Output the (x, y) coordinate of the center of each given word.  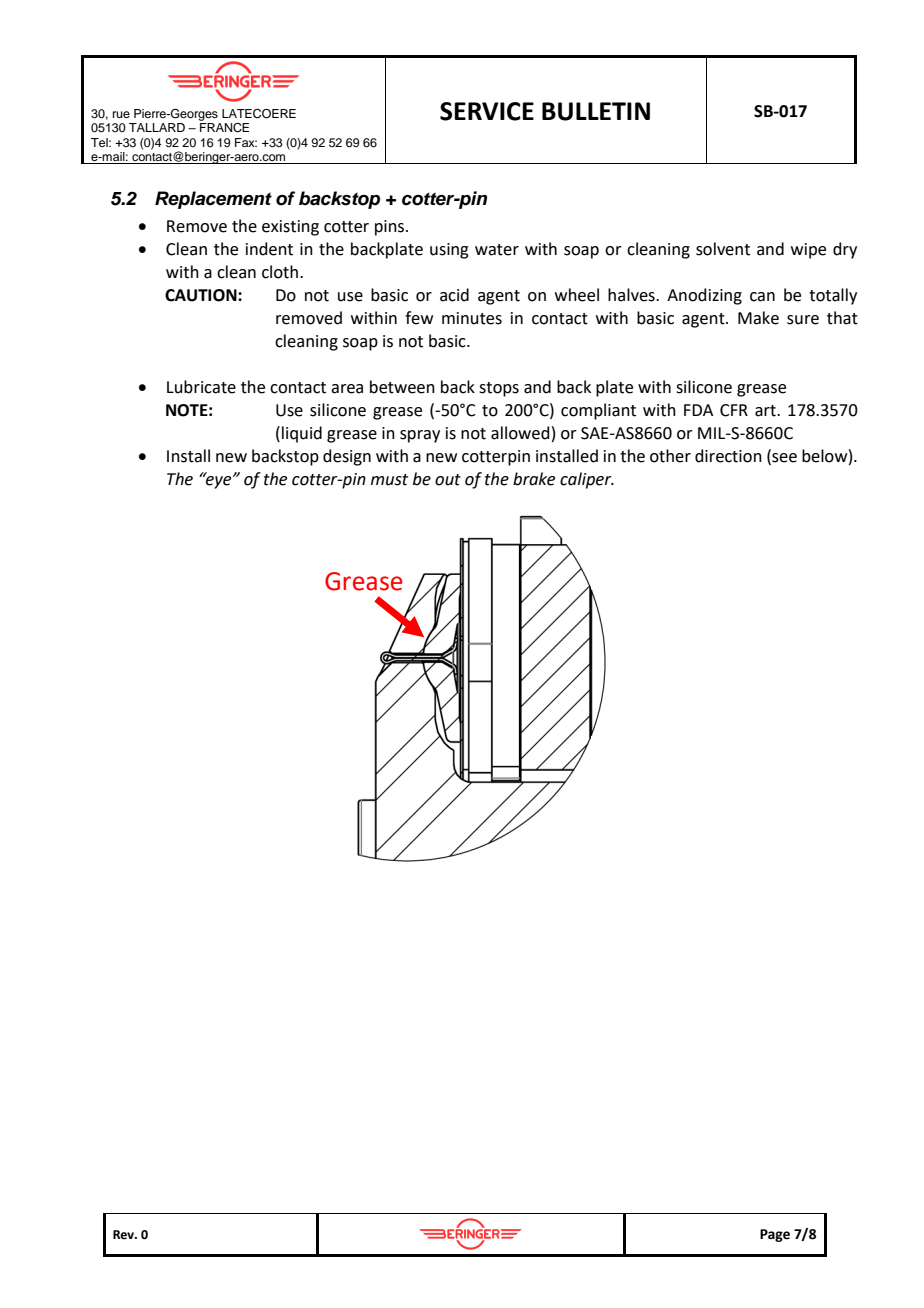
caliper (587, 480)
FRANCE (224, 128)
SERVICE (487, 111)
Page (775, 1235)
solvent (723, 249)
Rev (125, 1235)
